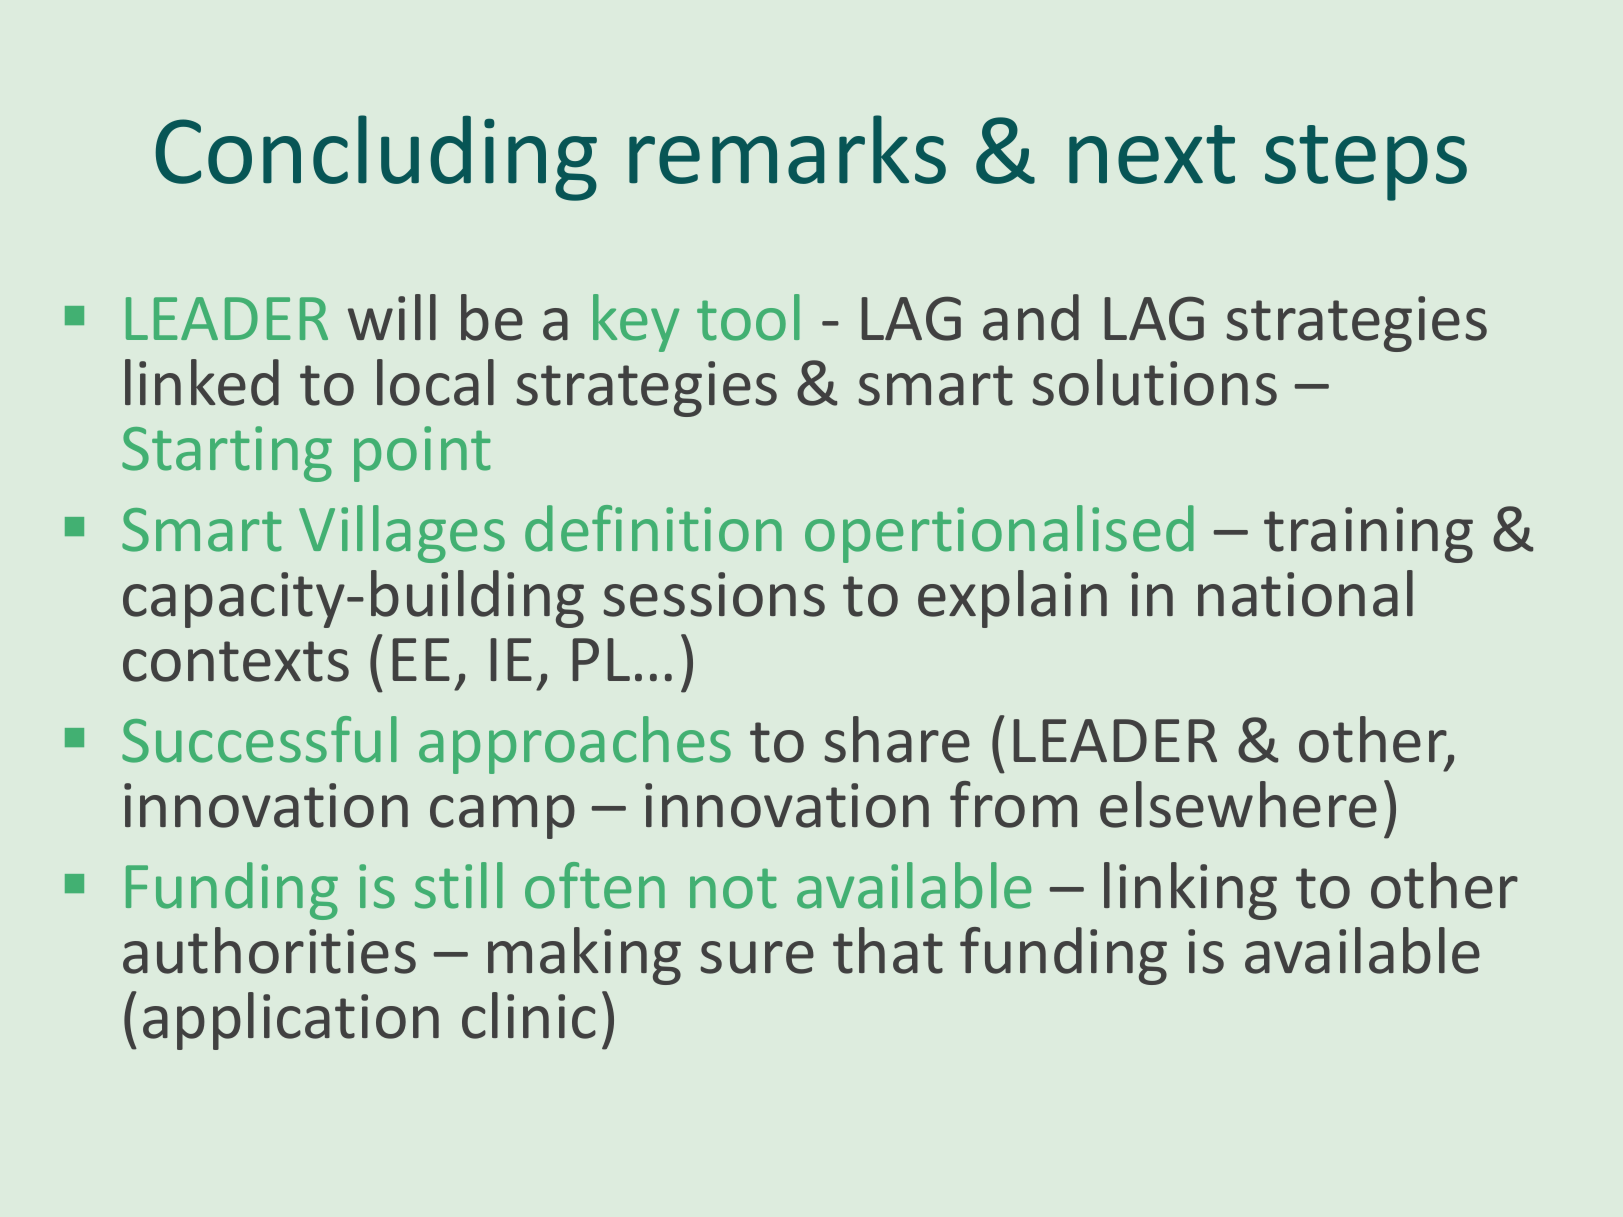 The width and height of the screenshot is (1623, 1217). What do you see at coordinates (1152, 154) in the screenshot?
I see `next` at bounding box center [1152, 154].
